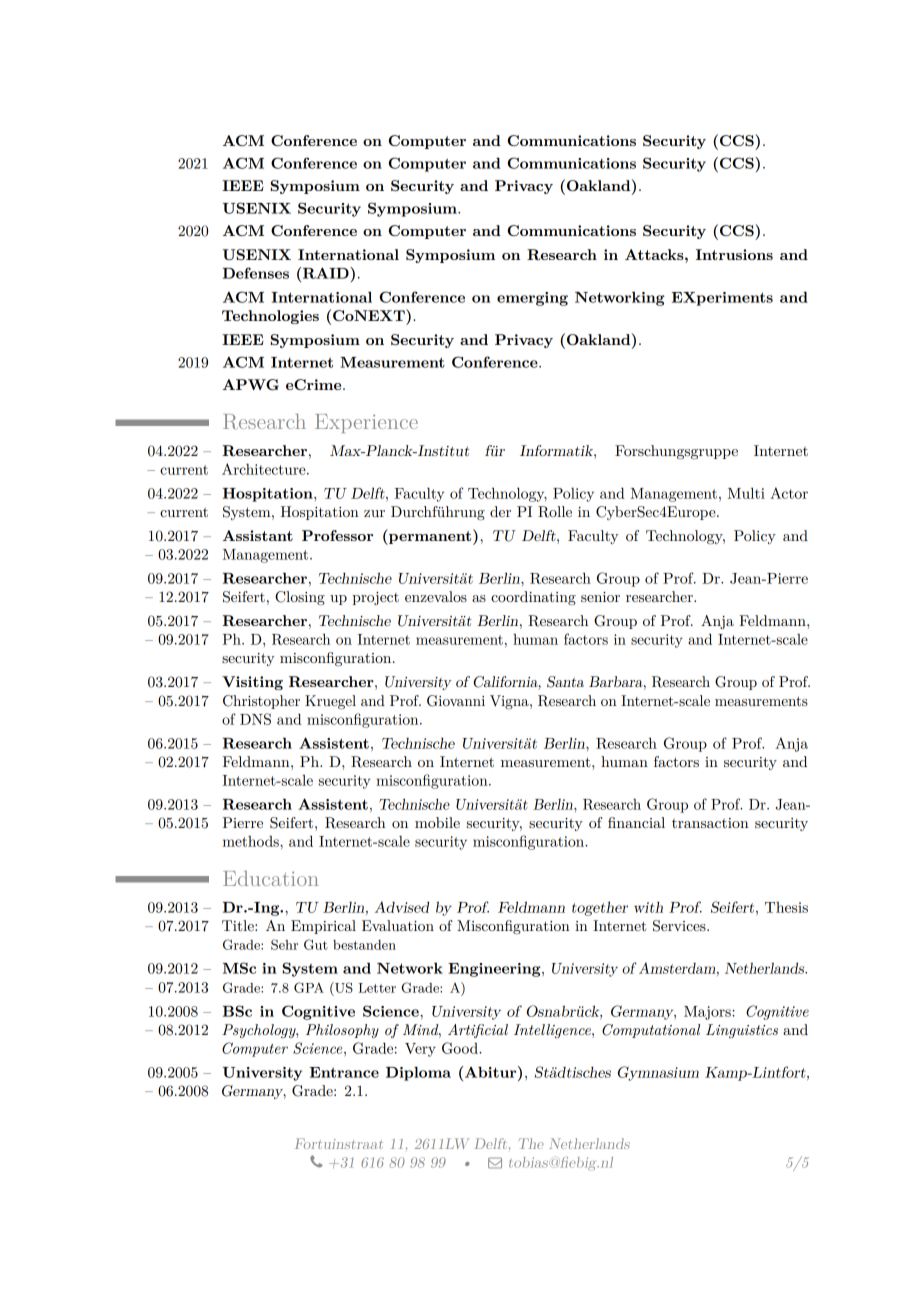 The height and width of the page is (1308, 924). I want to click on Santa, so click(565, 682).
